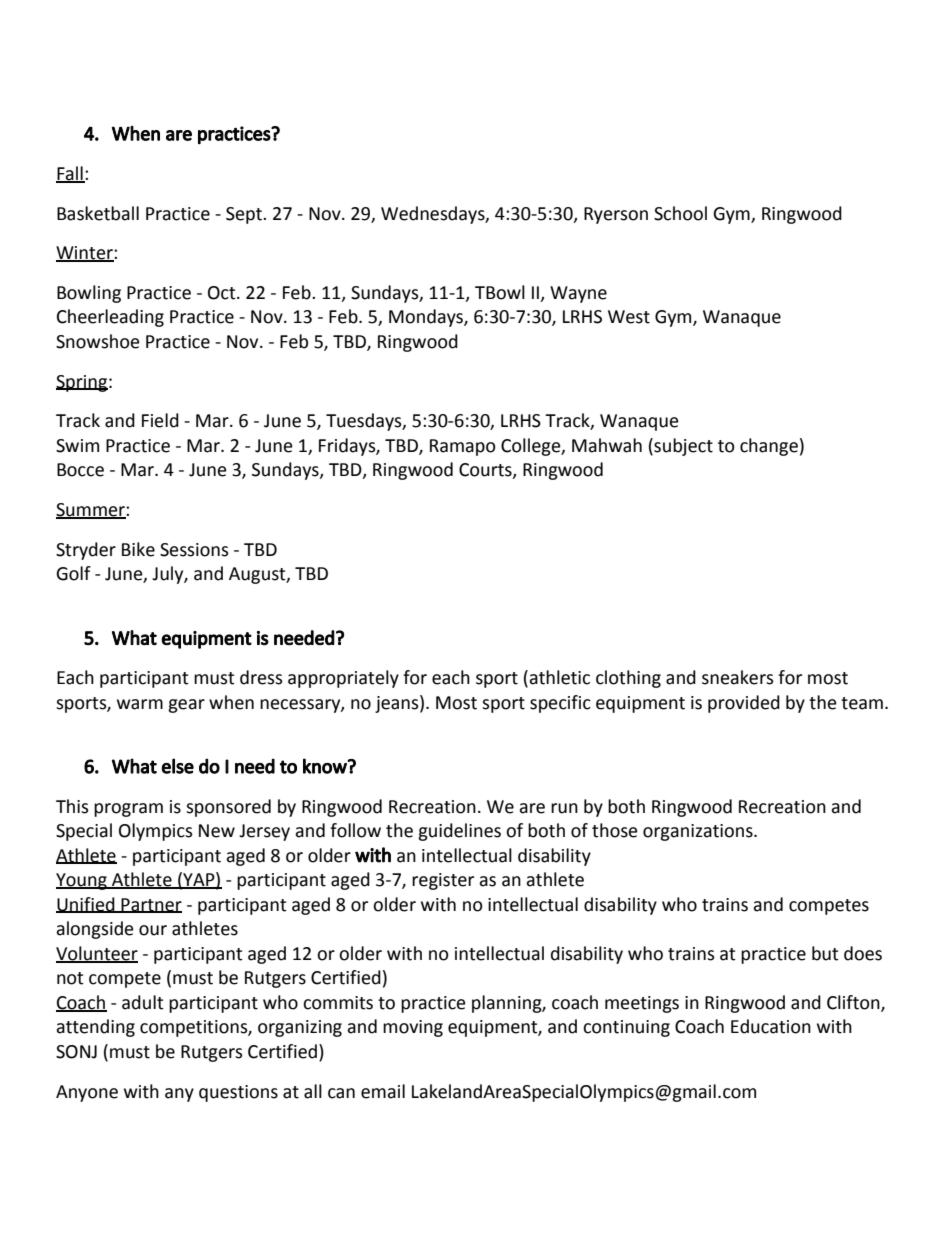 The height and width of the page is (1233, 952). I want to click on specific, so click(560, 704).
